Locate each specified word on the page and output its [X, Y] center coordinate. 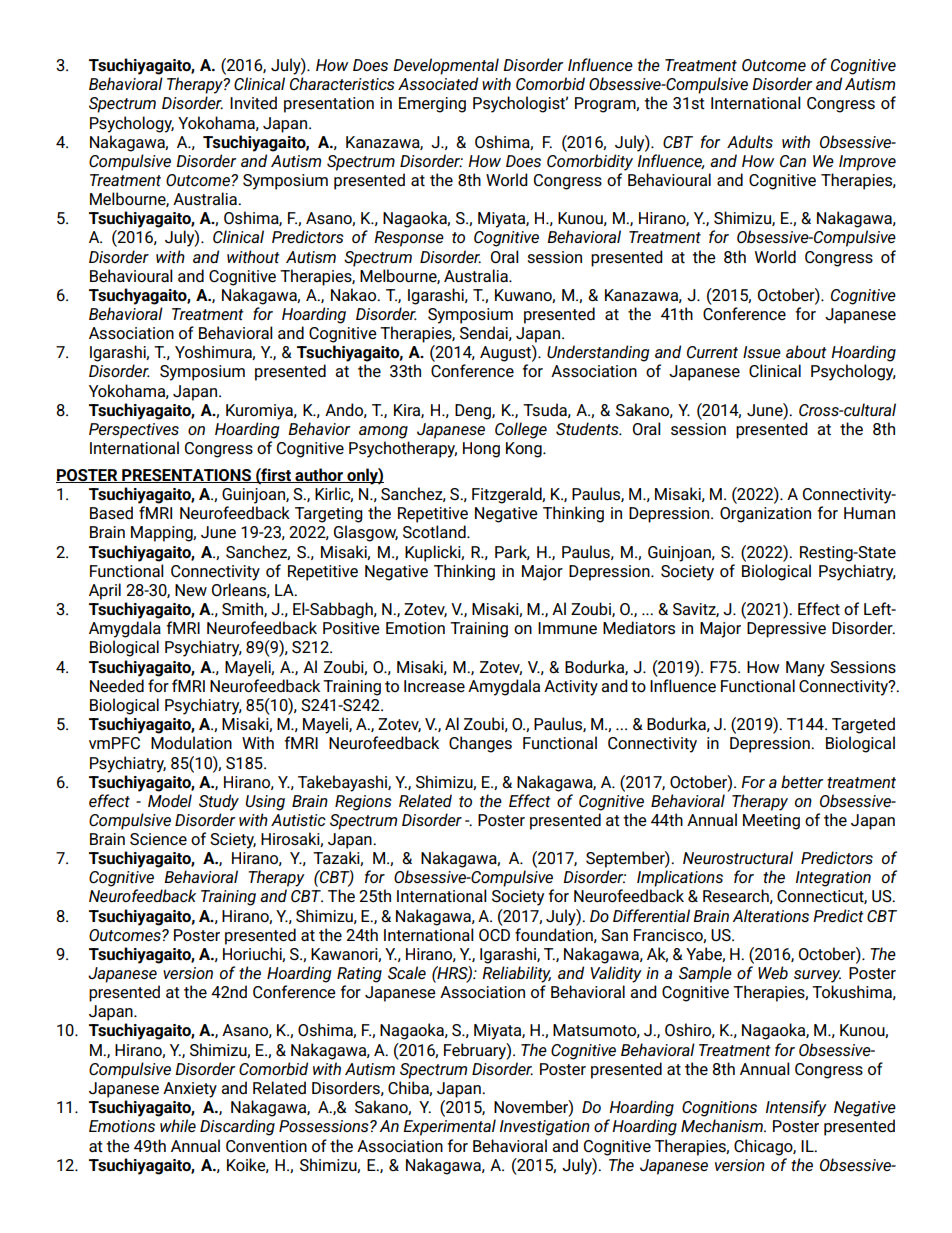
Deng [474, 412]
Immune [567, 628]
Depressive [786, 630]
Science [158, 839]
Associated [438, 83]
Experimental [449, 1127]
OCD [494, 935]
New [191, 590]
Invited [253, 102]
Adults [750, 141]
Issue [762, 352]
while [178, 1125]
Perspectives [134, 431]
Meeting [771, 822]
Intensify [796, 1108]
